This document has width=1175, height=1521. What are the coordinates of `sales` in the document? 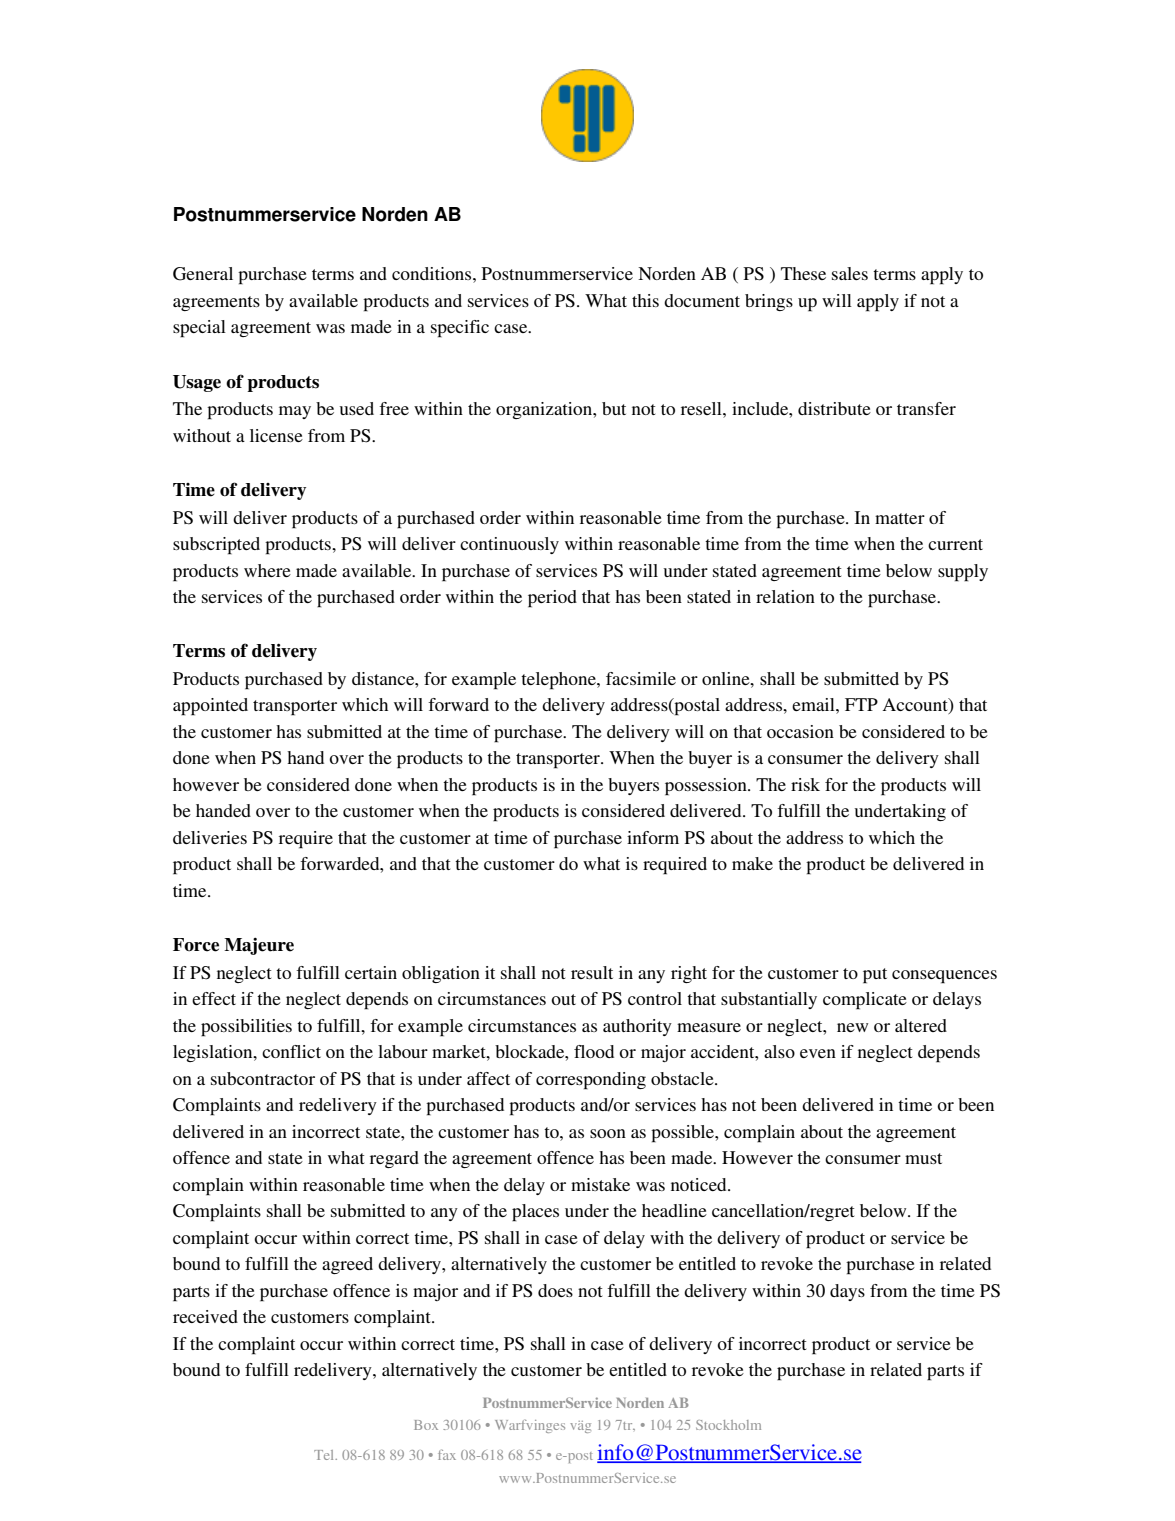 It's located at (850, 273).
